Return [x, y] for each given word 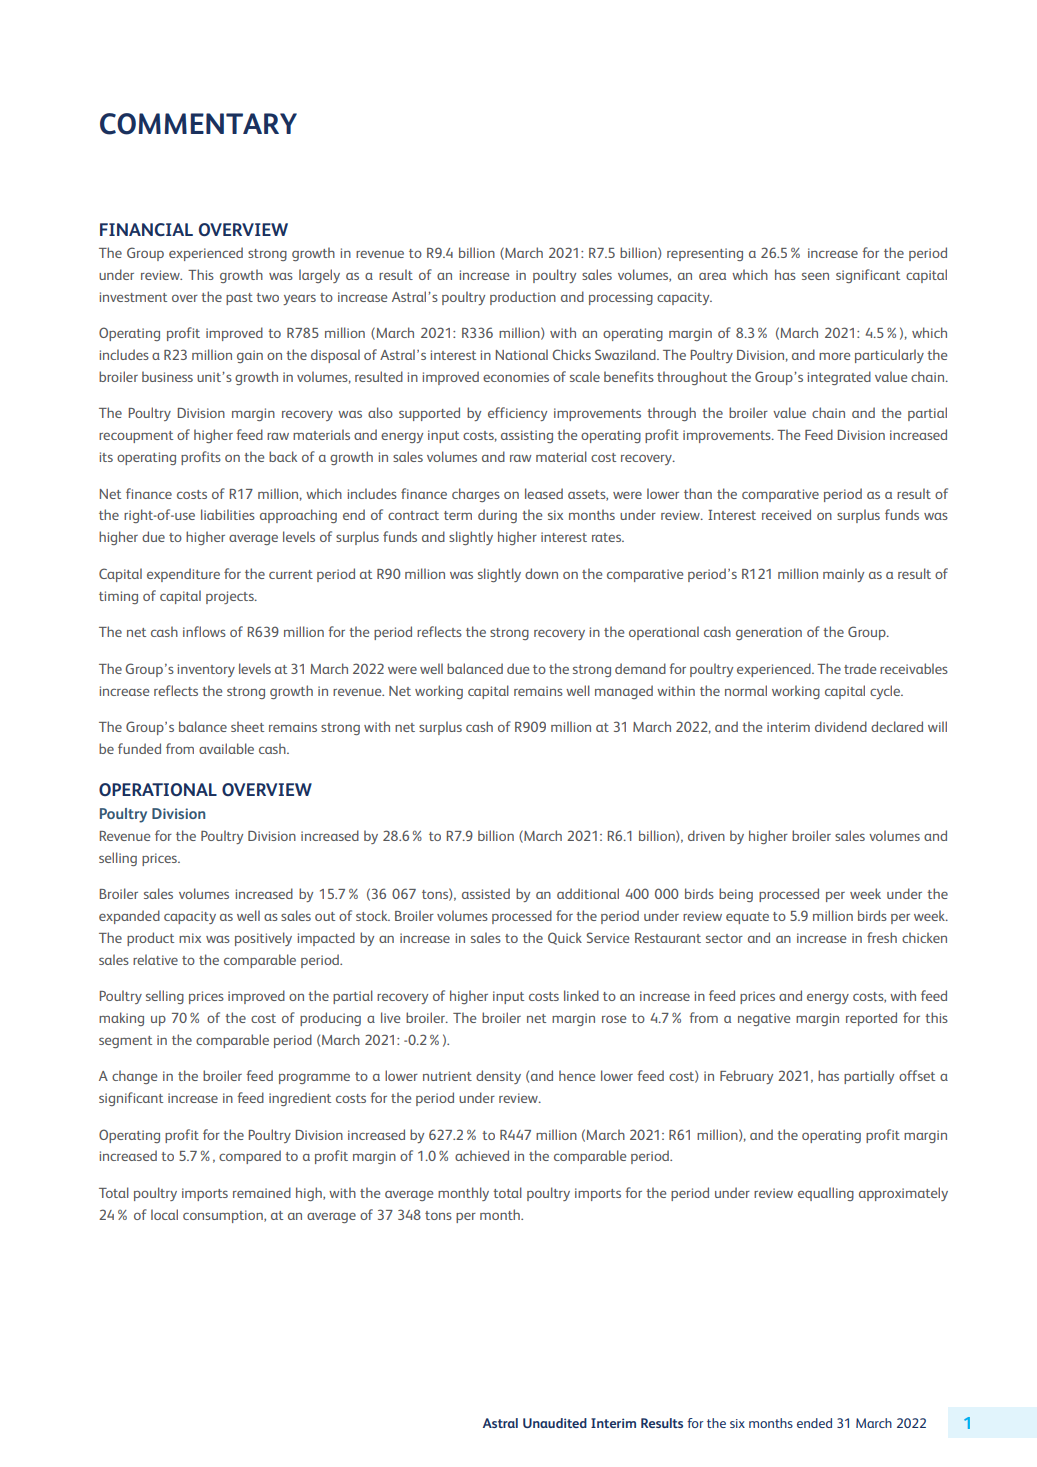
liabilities [228, 514]
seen [815, 276]
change [134, 1077]
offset [917, 1075]
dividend [841, 726]
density [498, 1077]
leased [544, 493]
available [226, 748]
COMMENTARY [198, 124]
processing [621, 298]
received [786, 514]
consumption [224, 1216]
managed [624, 692]
